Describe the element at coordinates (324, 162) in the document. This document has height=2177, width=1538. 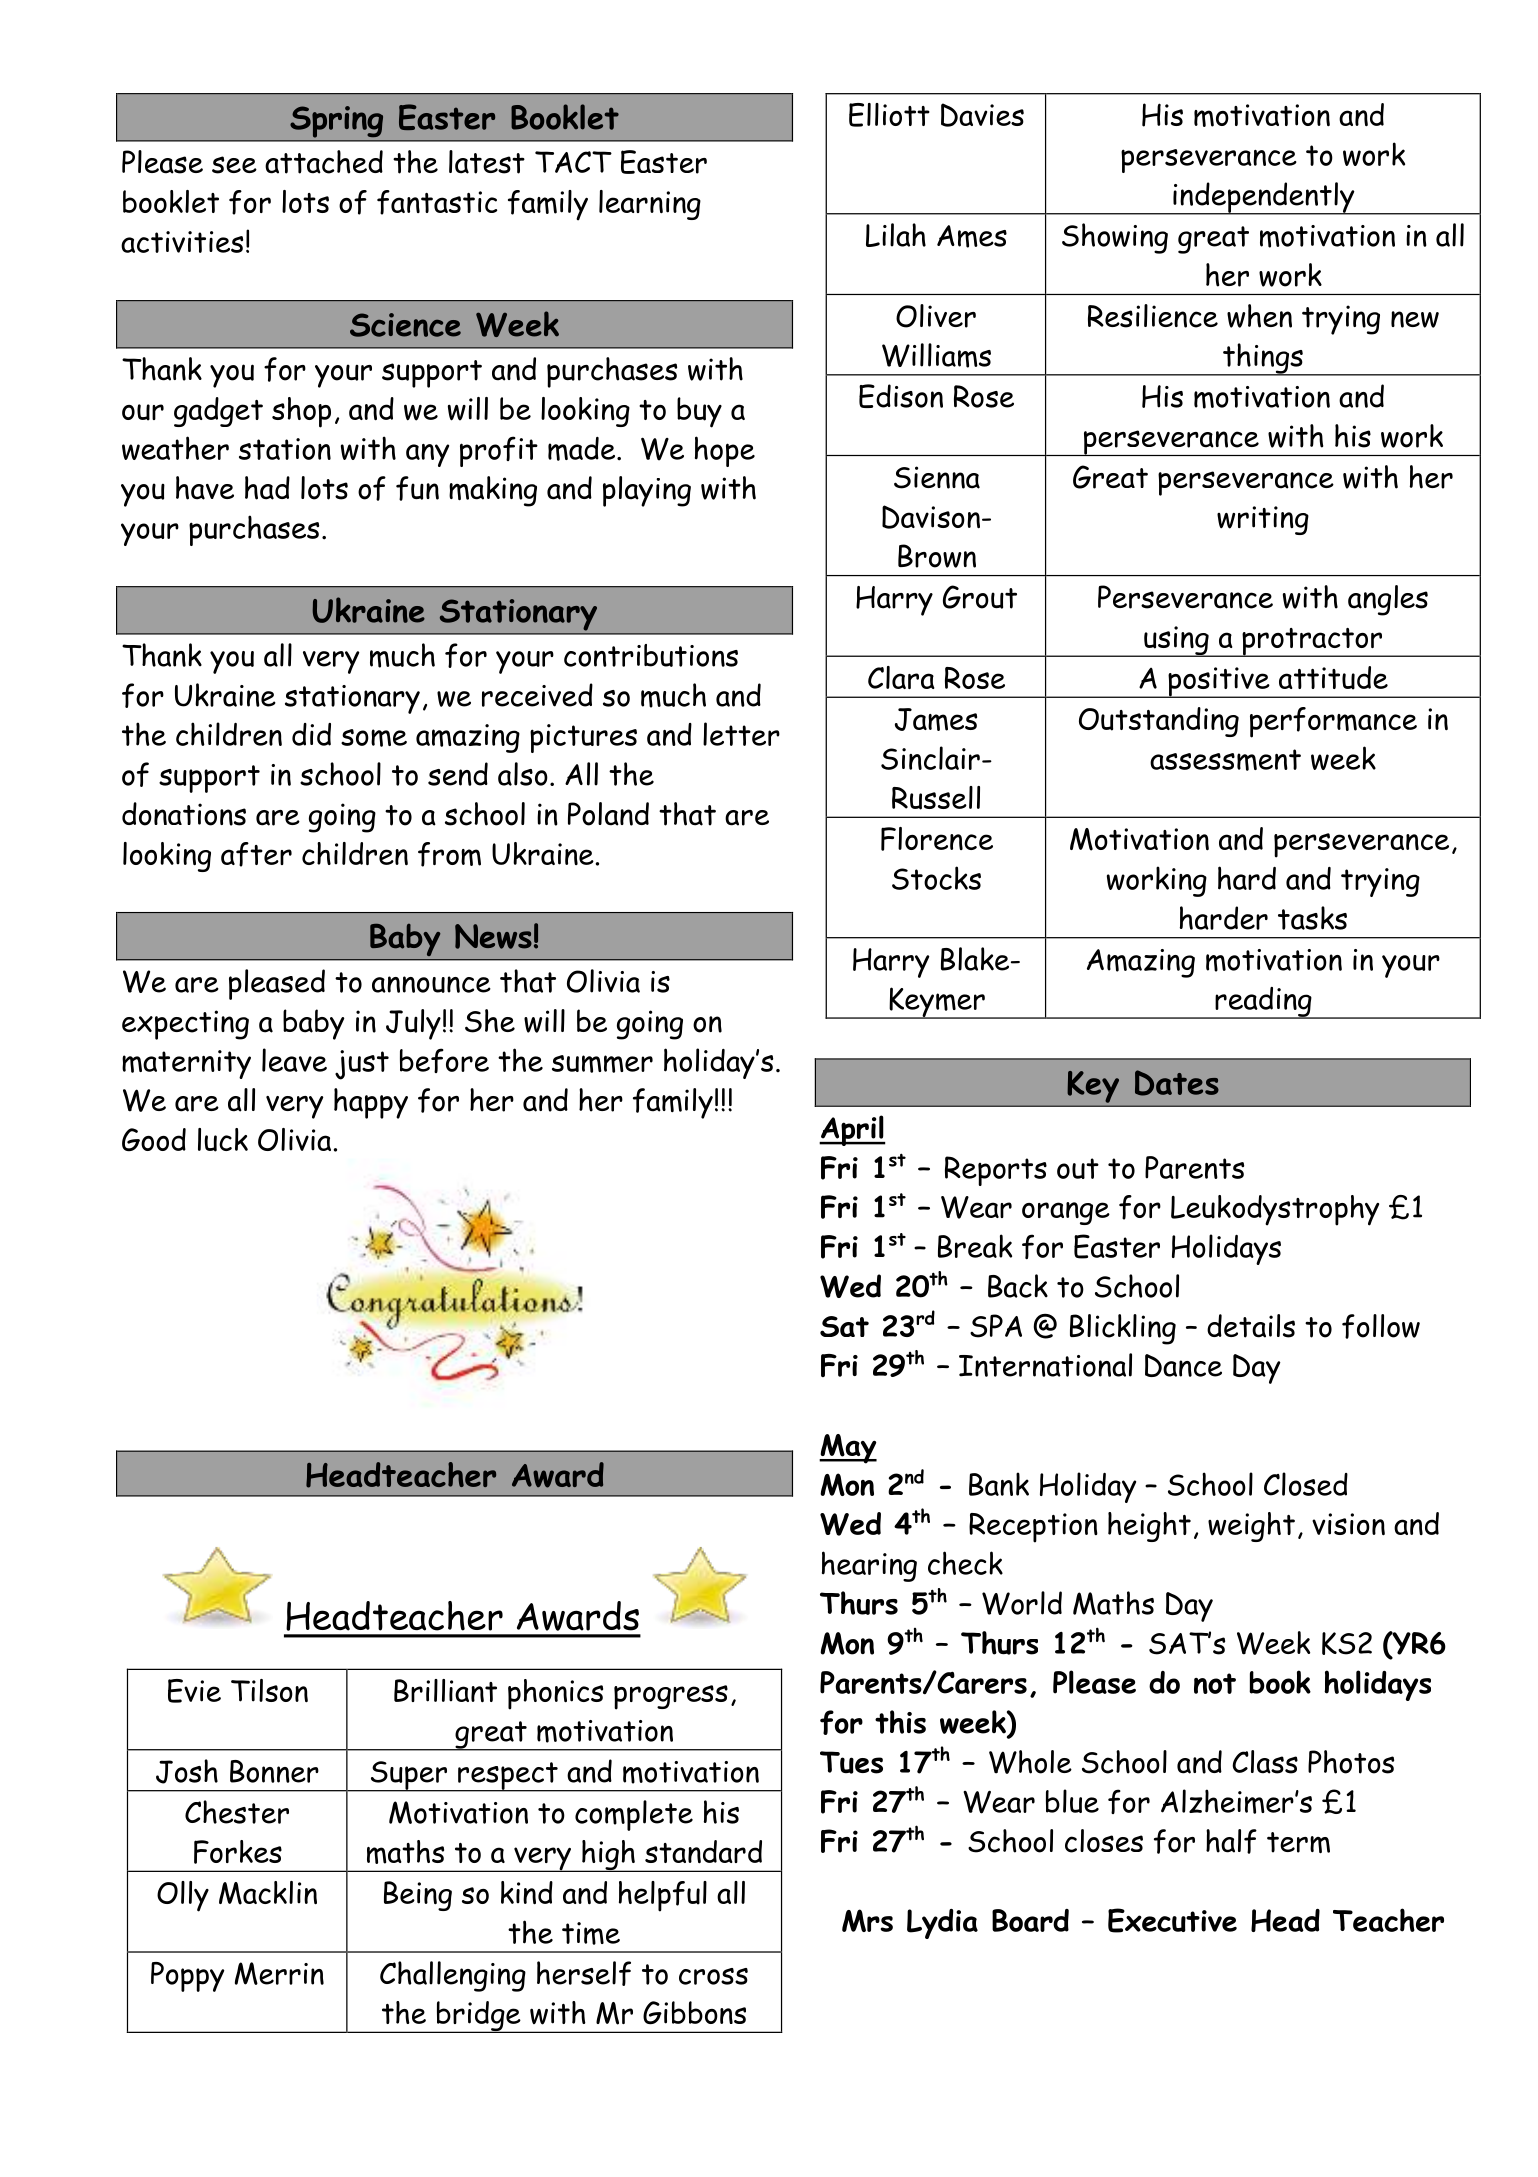
I see `attached` at that location.
